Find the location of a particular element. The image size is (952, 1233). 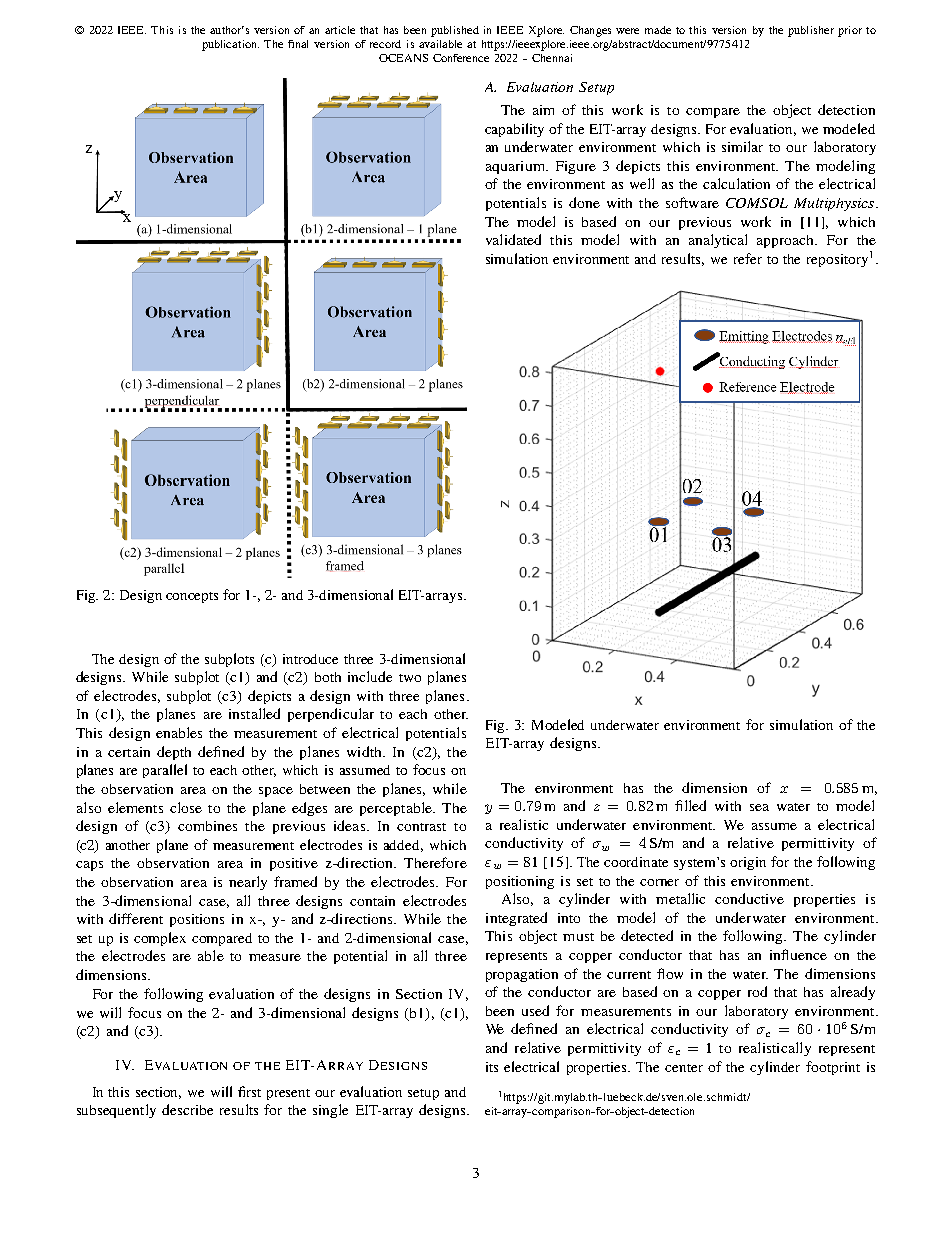

depth is located at coordinates (174, 753).
